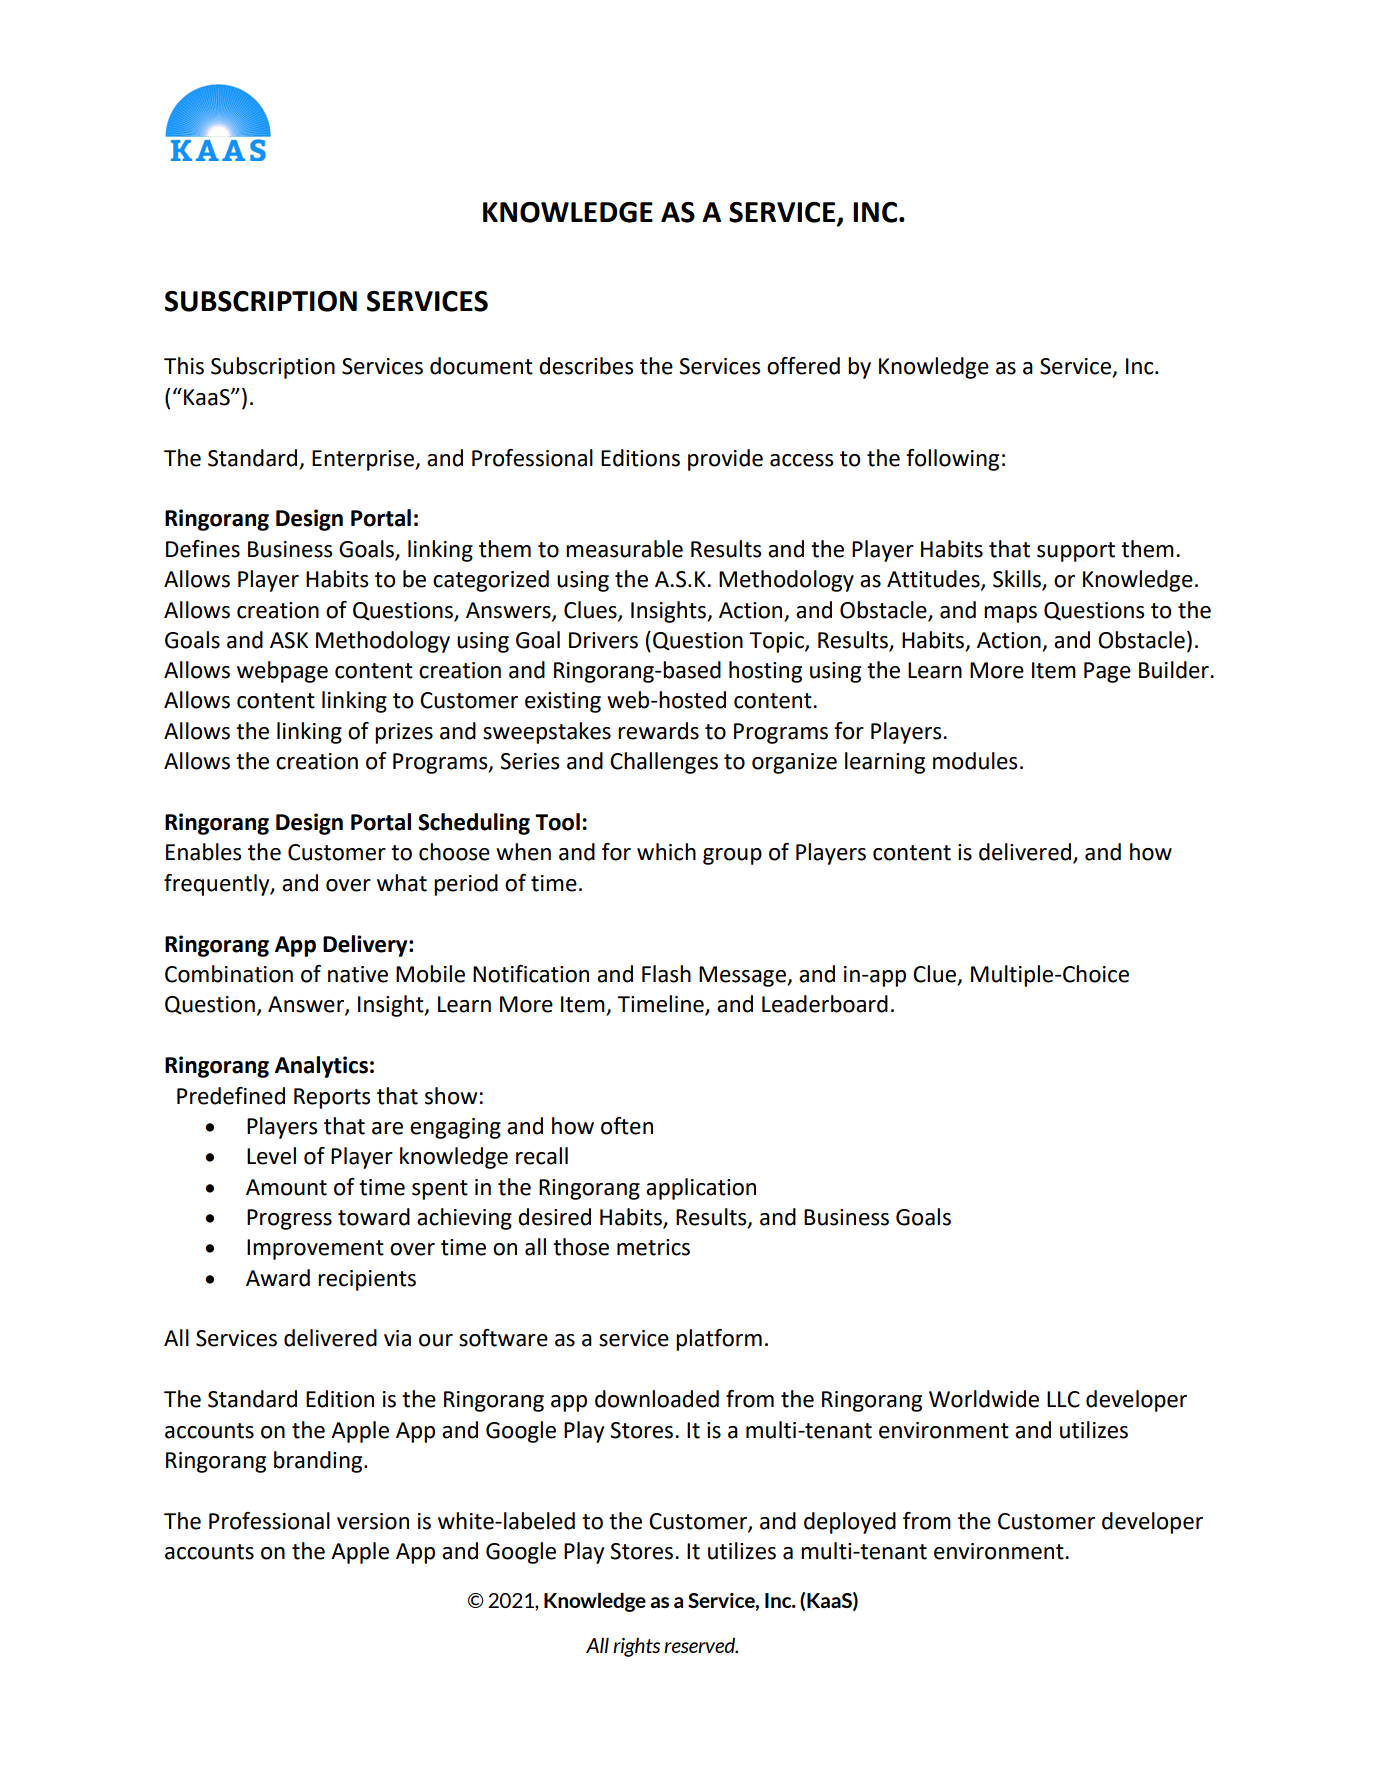  Describe the element at coordinates (725, 460) in the screenshot. I see `provide` at that location.
